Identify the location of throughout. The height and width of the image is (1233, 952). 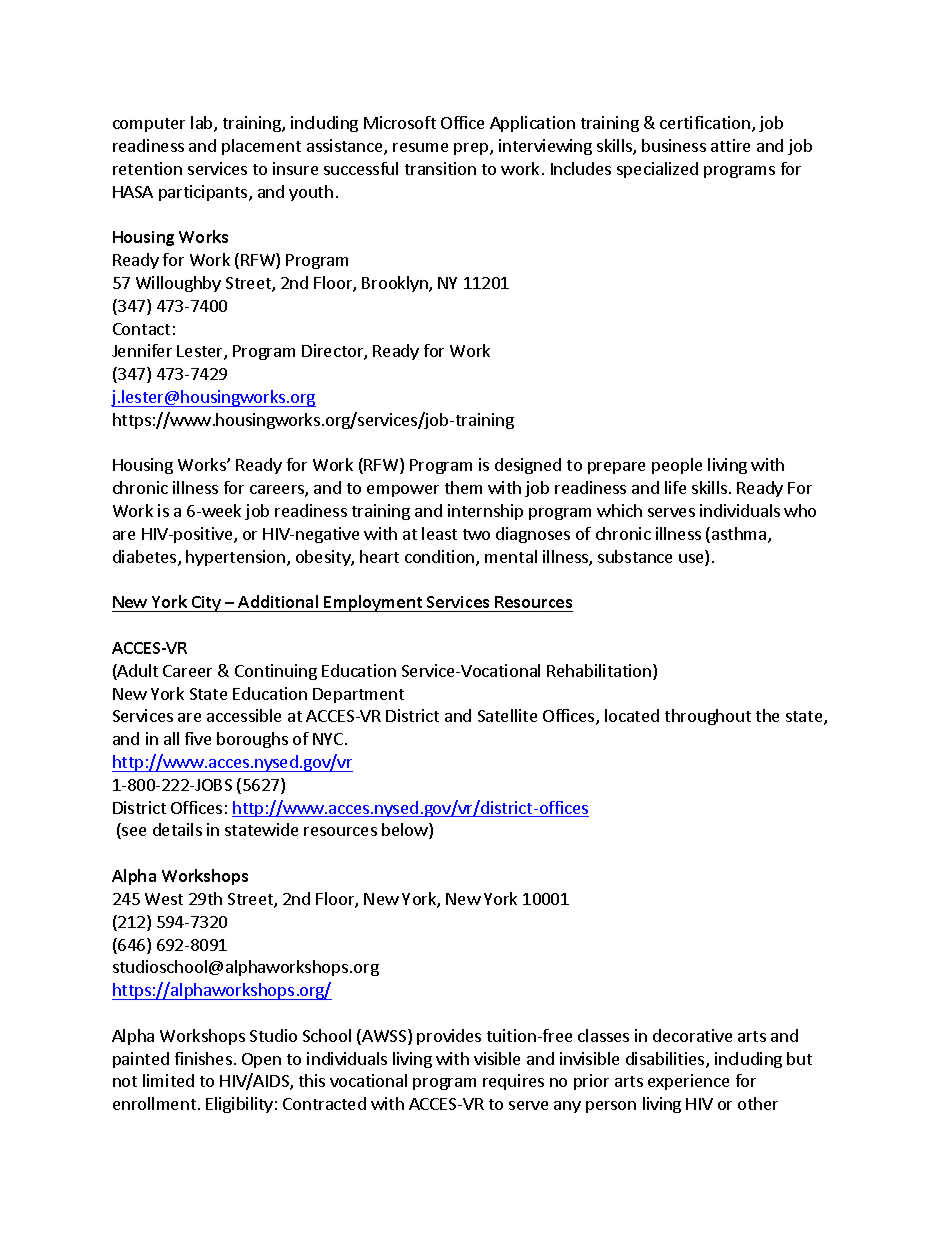
(708, 717).
